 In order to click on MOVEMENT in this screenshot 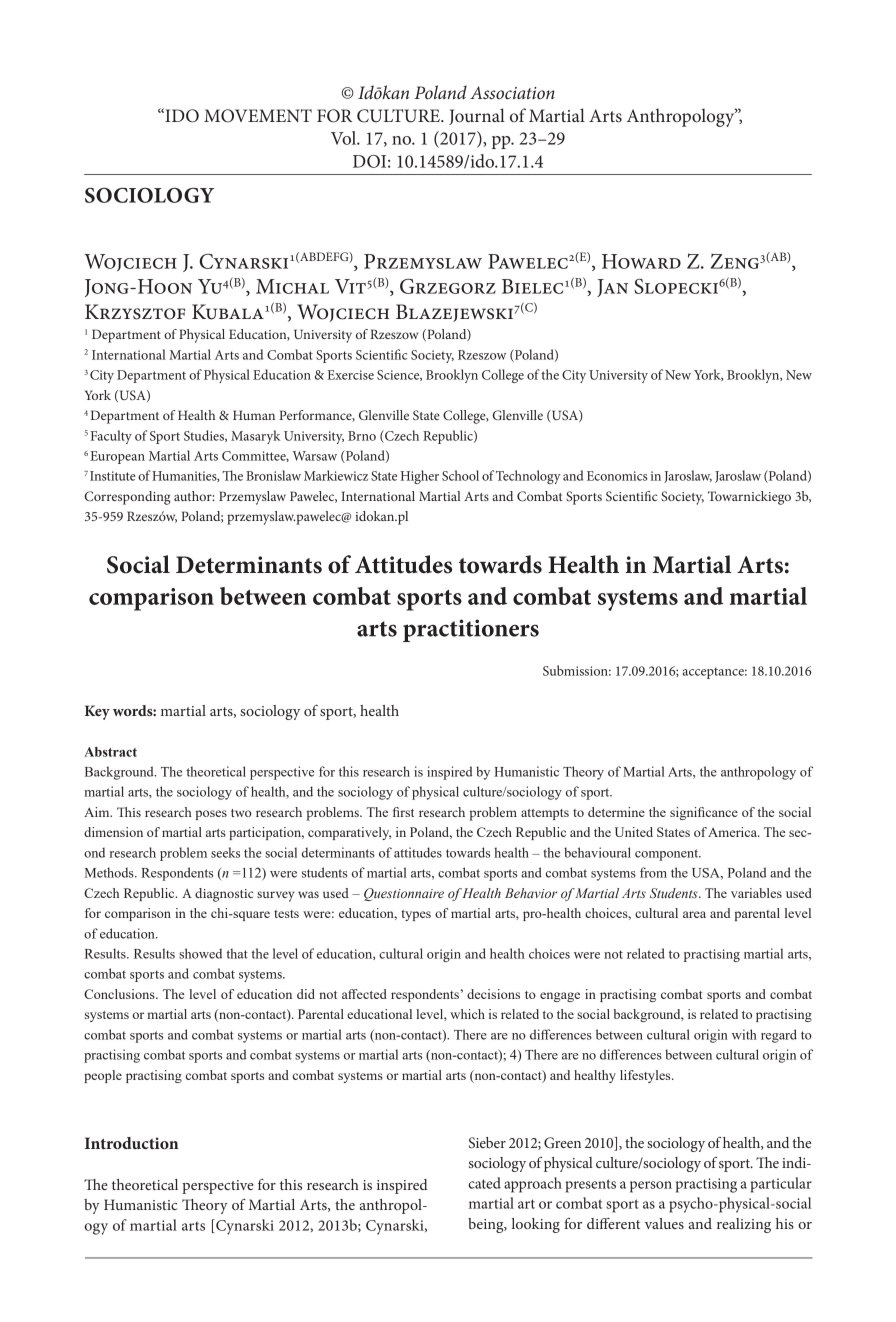, I will do `click(258, 116)`.
